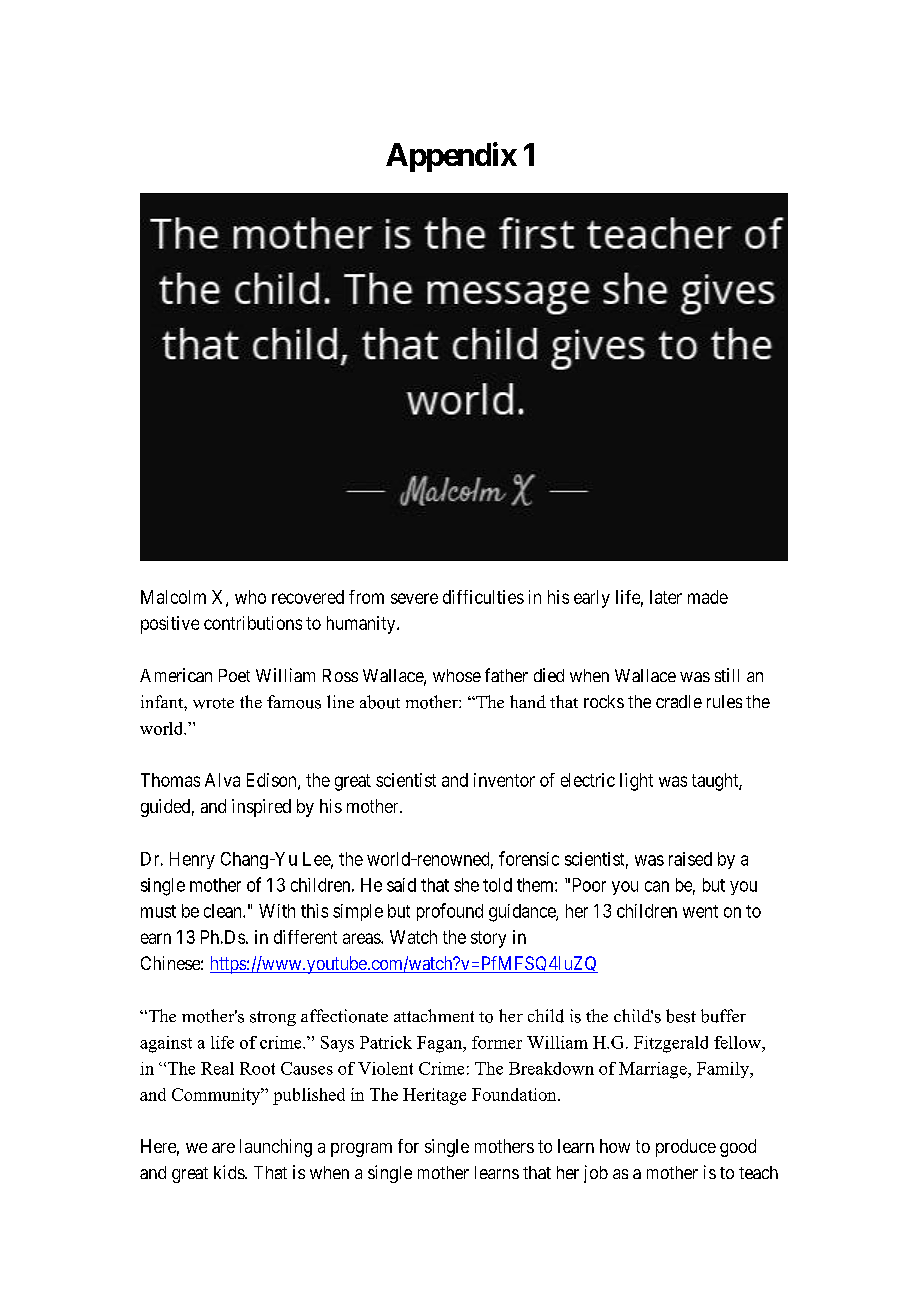 This document has width=924, height=1308. What do you see at coordinates (450, 912) in the document?
I see `profound` at bounding box center [450, 912].
